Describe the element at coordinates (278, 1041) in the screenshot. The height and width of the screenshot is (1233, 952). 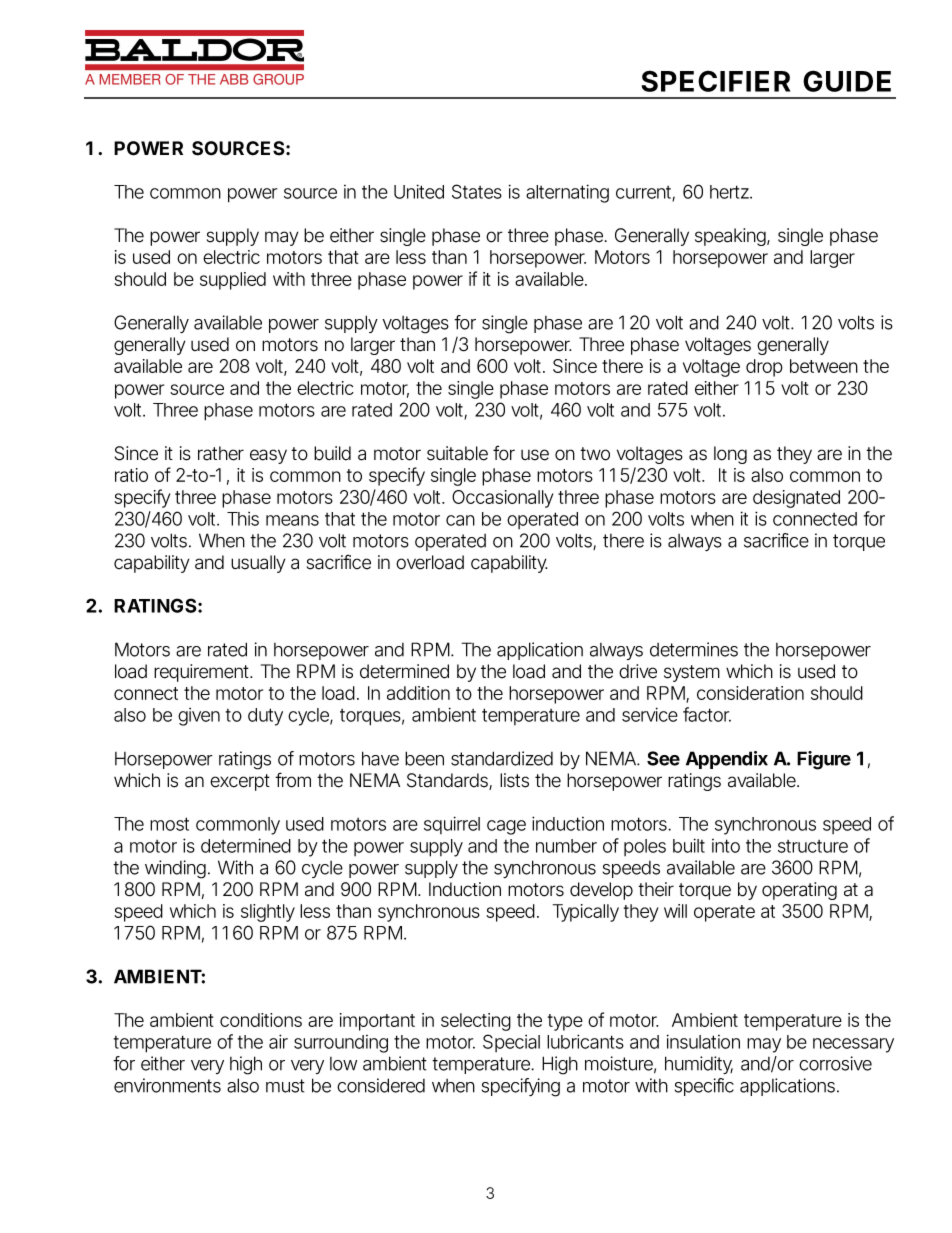
I see `air` at that location.
